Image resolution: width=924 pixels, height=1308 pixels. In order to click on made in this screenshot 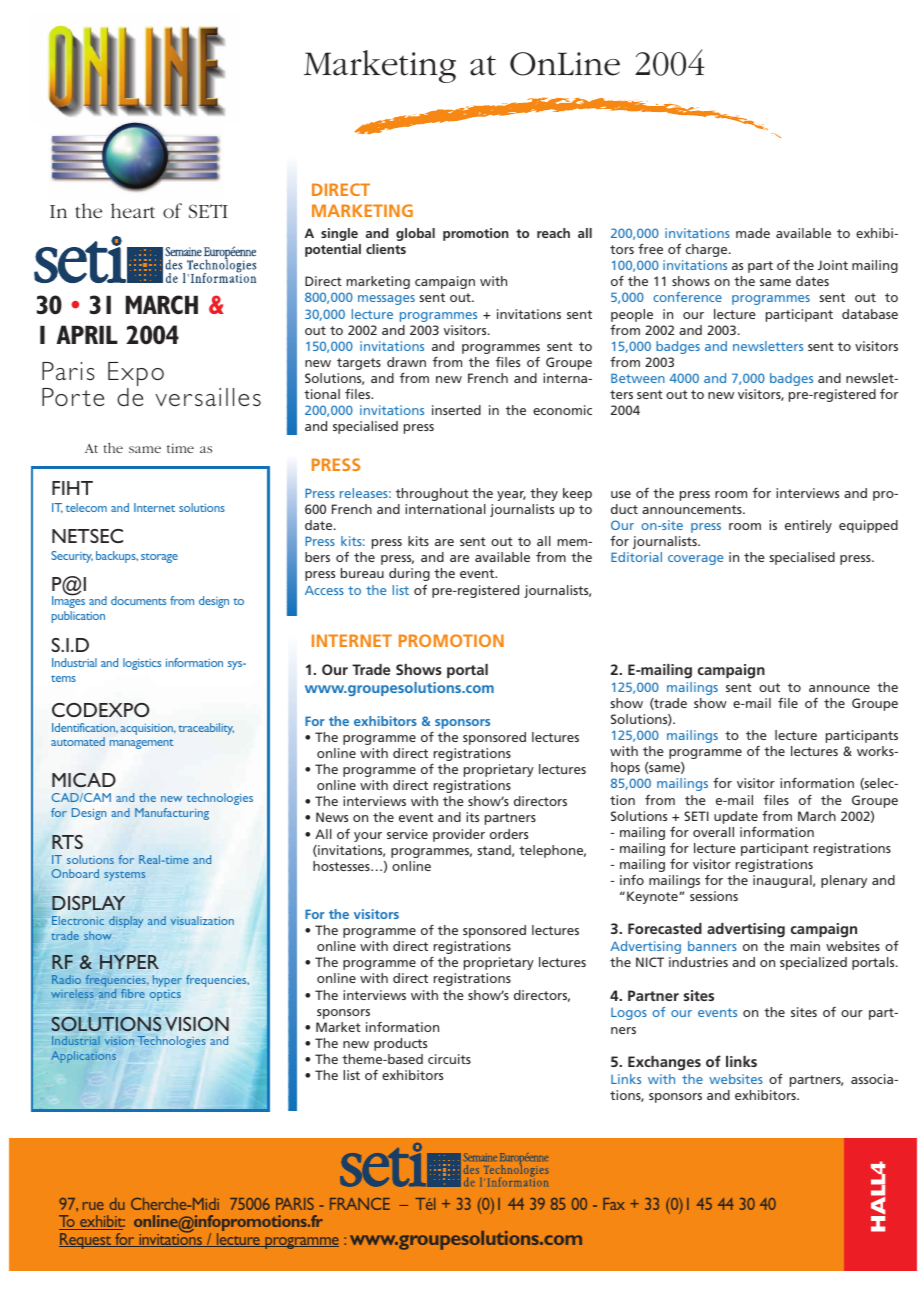, I will do `click(753, 233)`.
